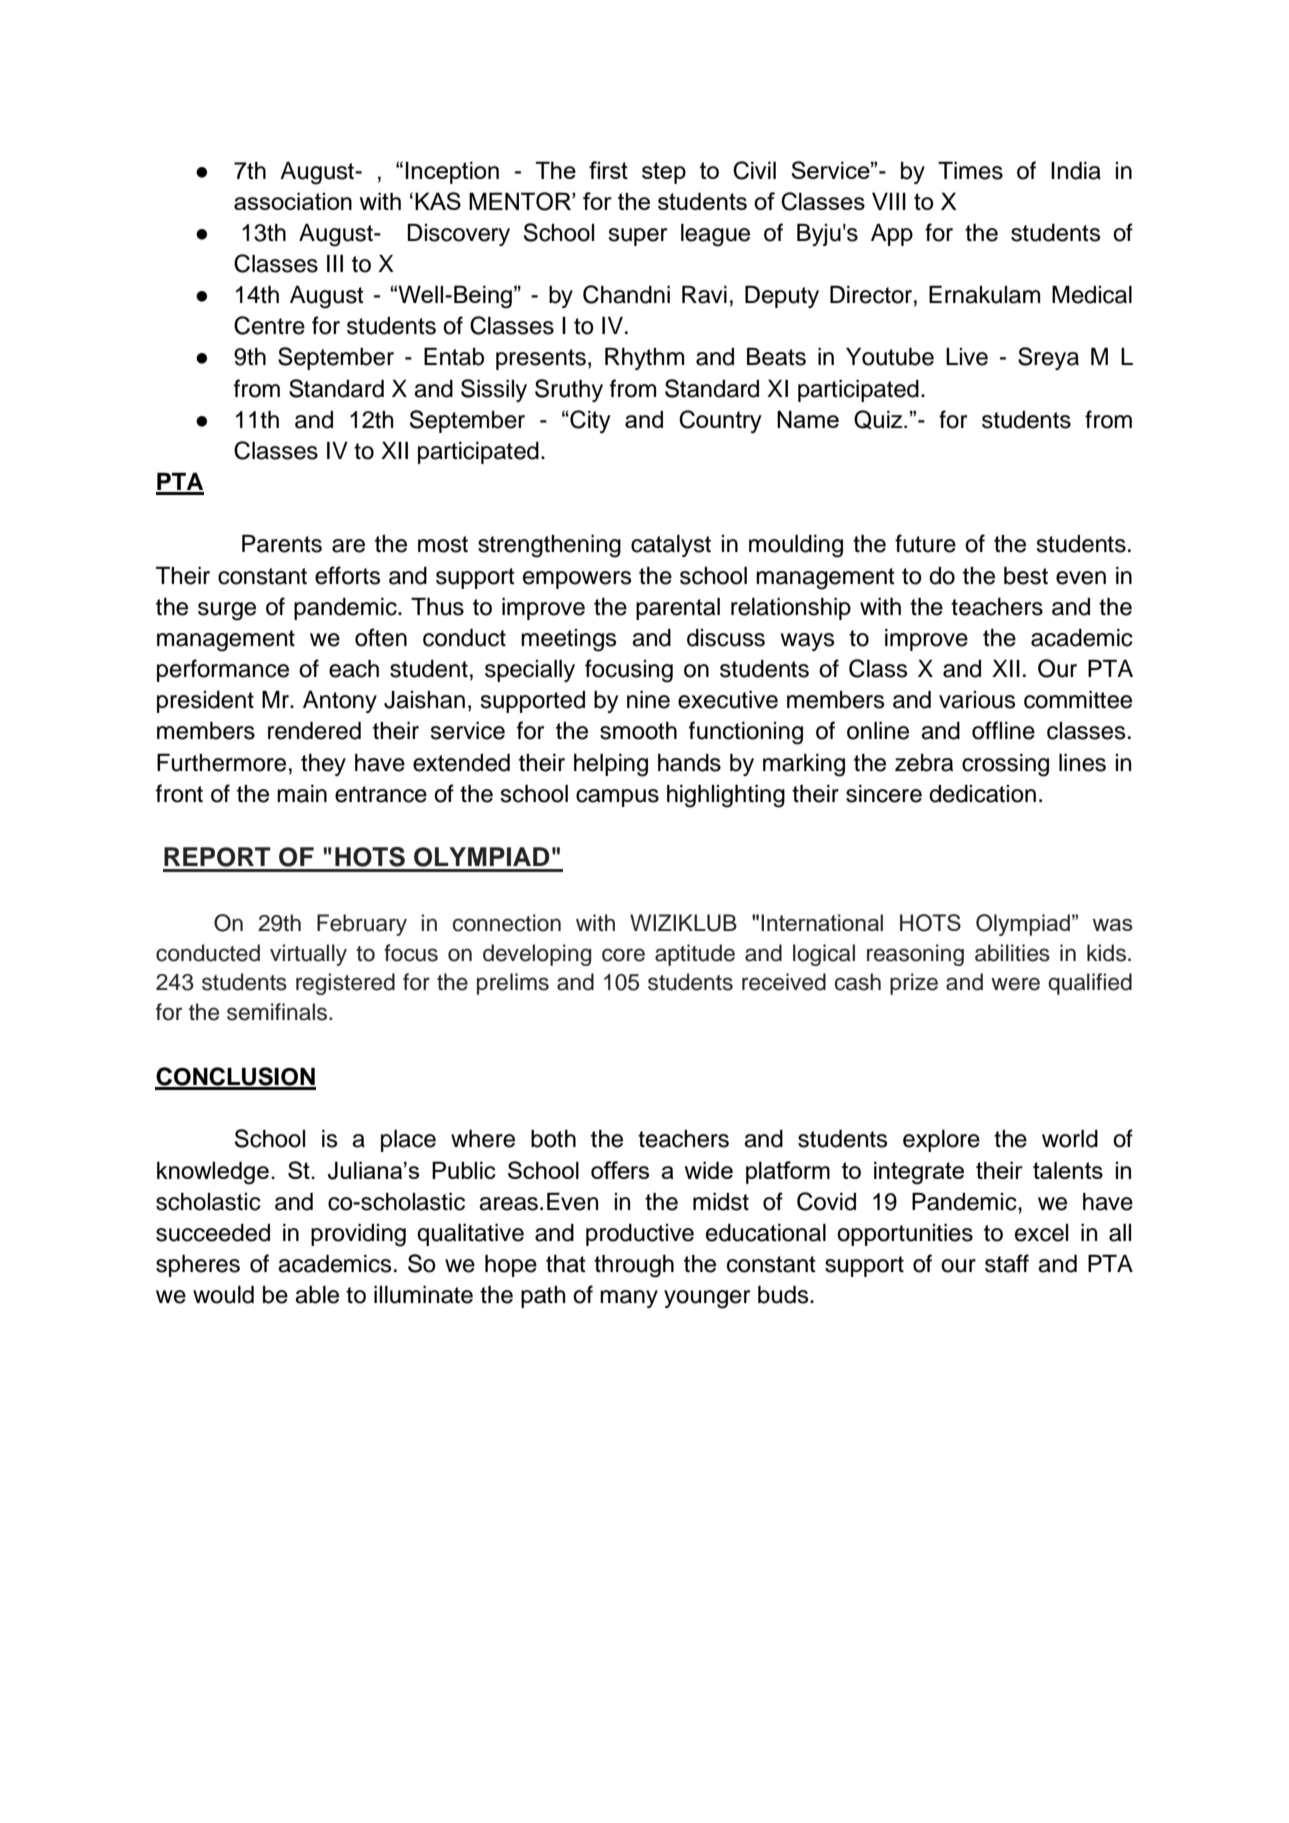 The height and width of the screenshot is (1823, 1289). What do you see at coordinates (638, 731) in the screenshot?
I see `smooth` at bounding box center [638, 731].
